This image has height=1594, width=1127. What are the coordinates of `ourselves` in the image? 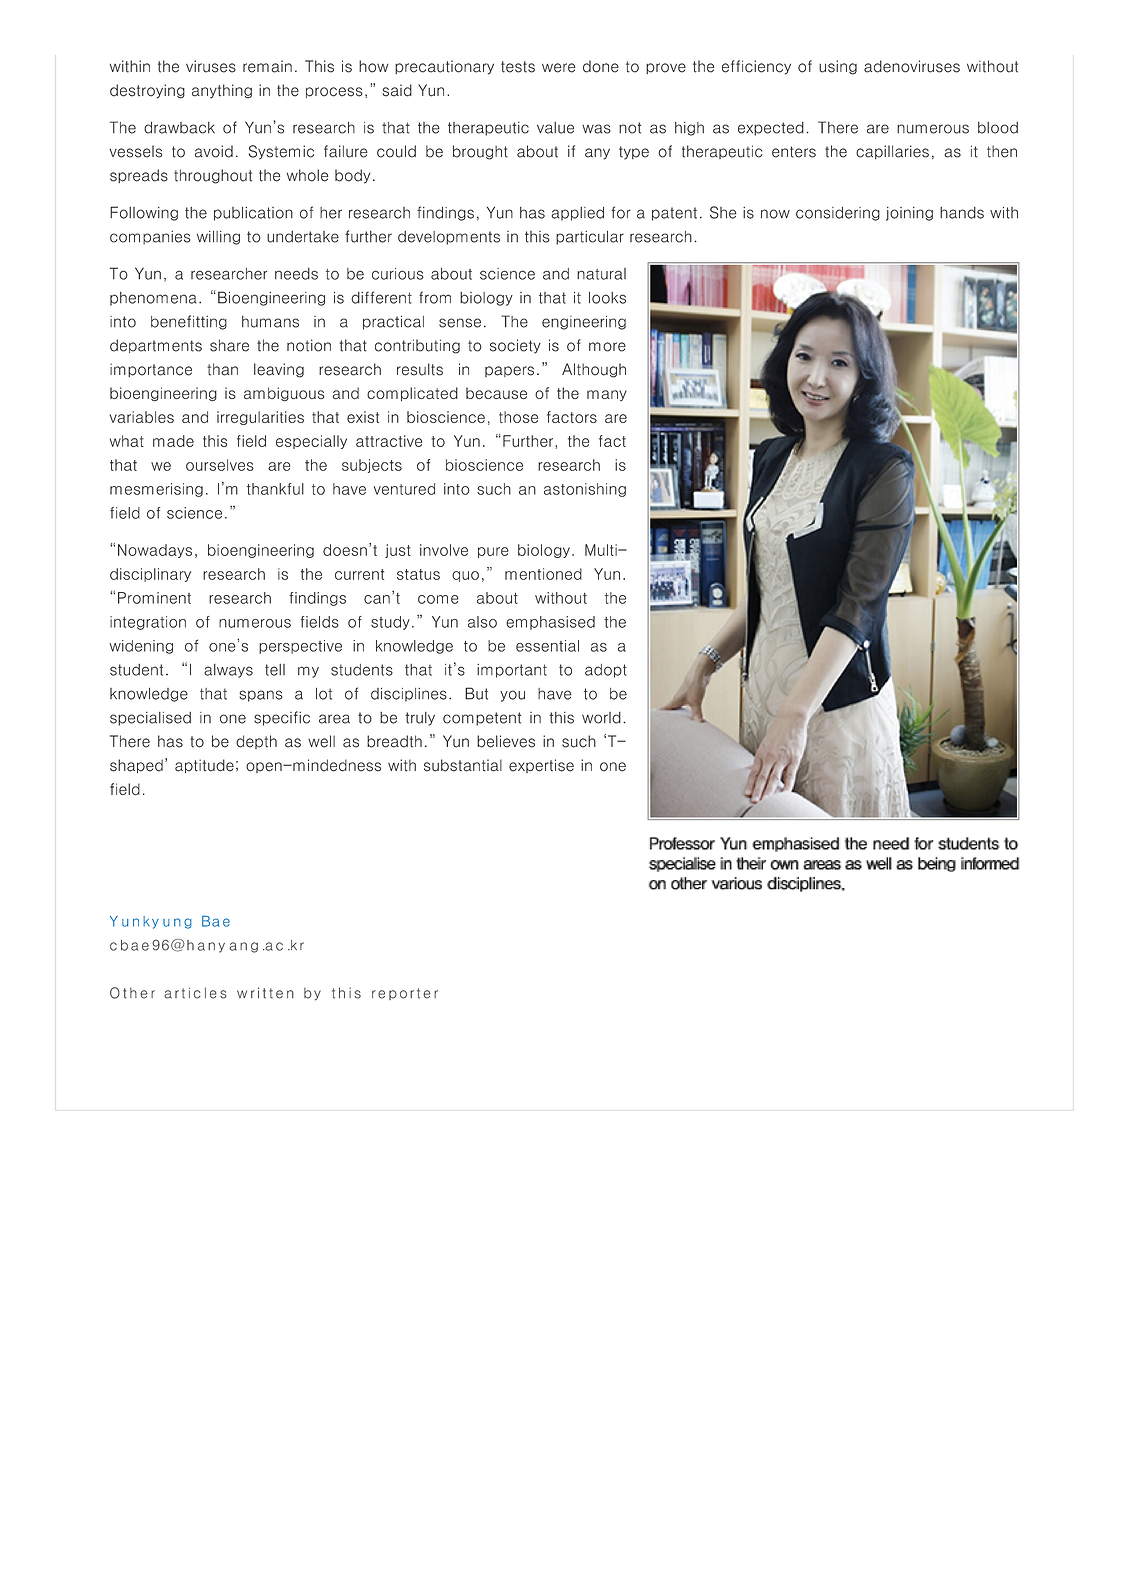 It's located at (220, 465).
